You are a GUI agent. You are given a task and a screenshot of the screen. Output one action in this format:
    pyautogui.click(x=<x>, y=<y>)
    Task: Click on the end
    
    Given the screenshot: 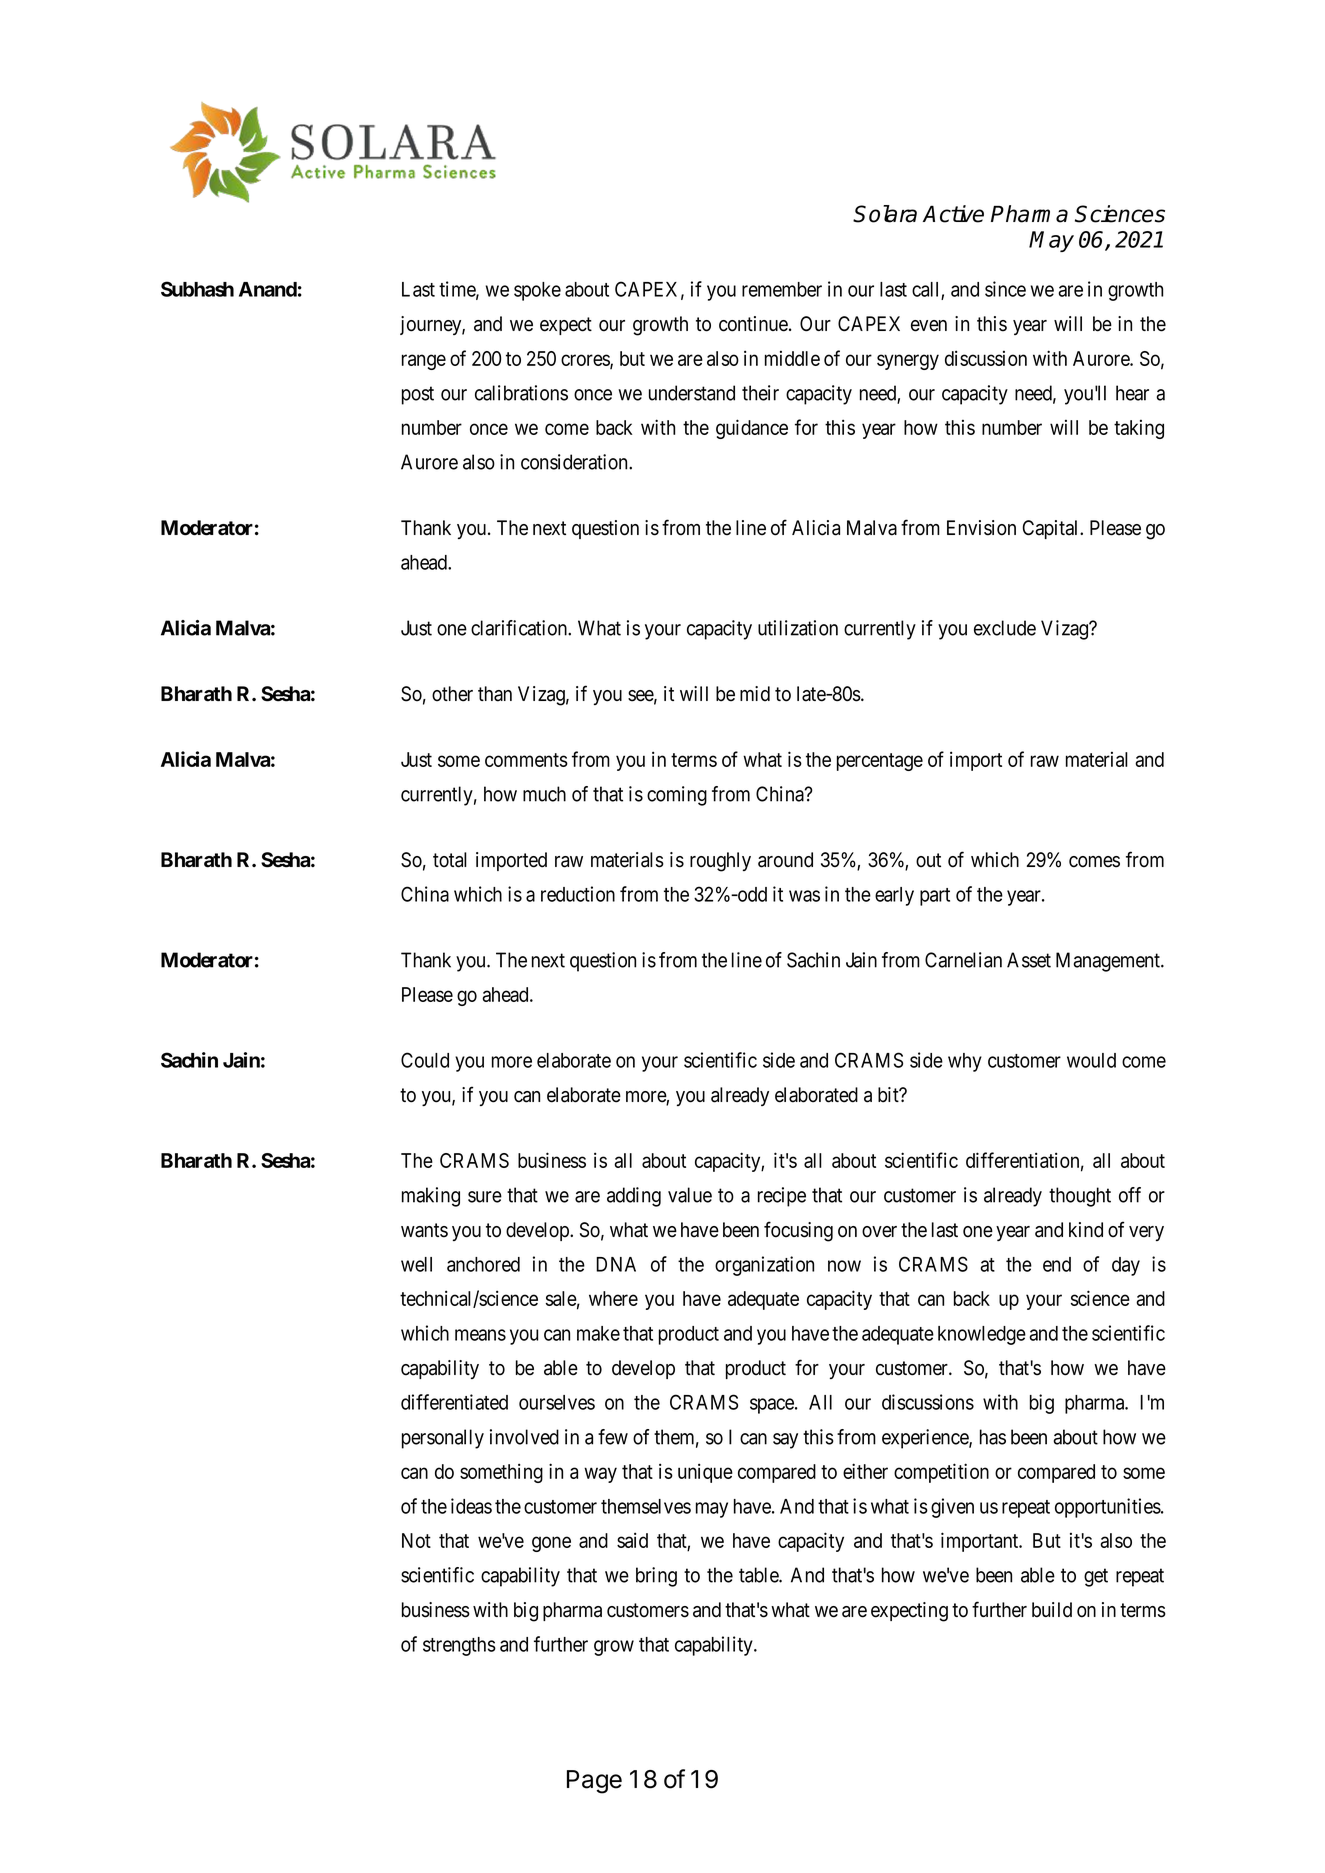 What is the action you would take?
    pyautogui.click(x=1057, y=1264)
